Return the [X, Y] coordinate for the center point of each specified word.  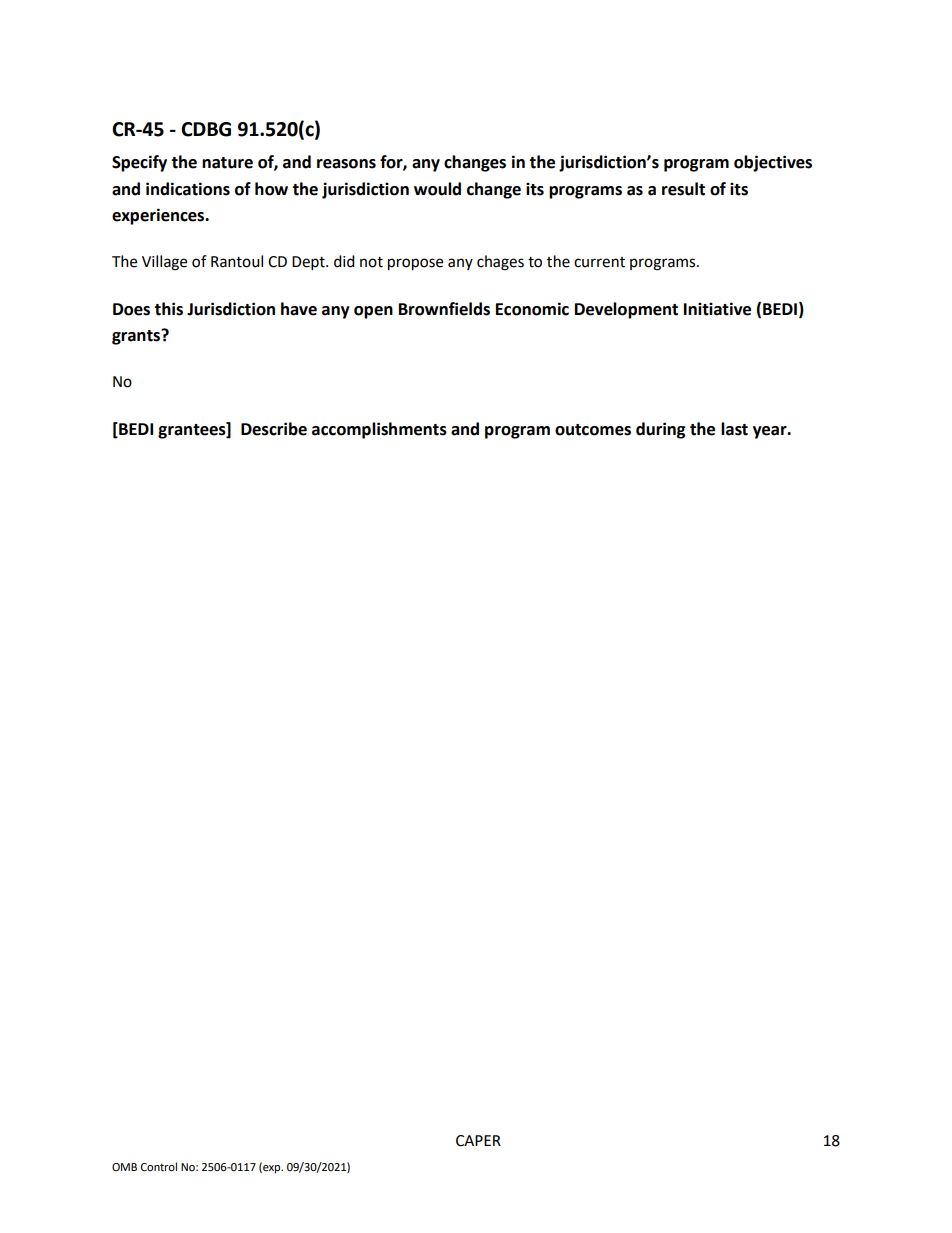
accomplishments [379, 430]
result [683, 189]
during [661, 430]
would [437, 189]
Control [159, 1167]
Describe [274, 429]
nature [227, 163]
